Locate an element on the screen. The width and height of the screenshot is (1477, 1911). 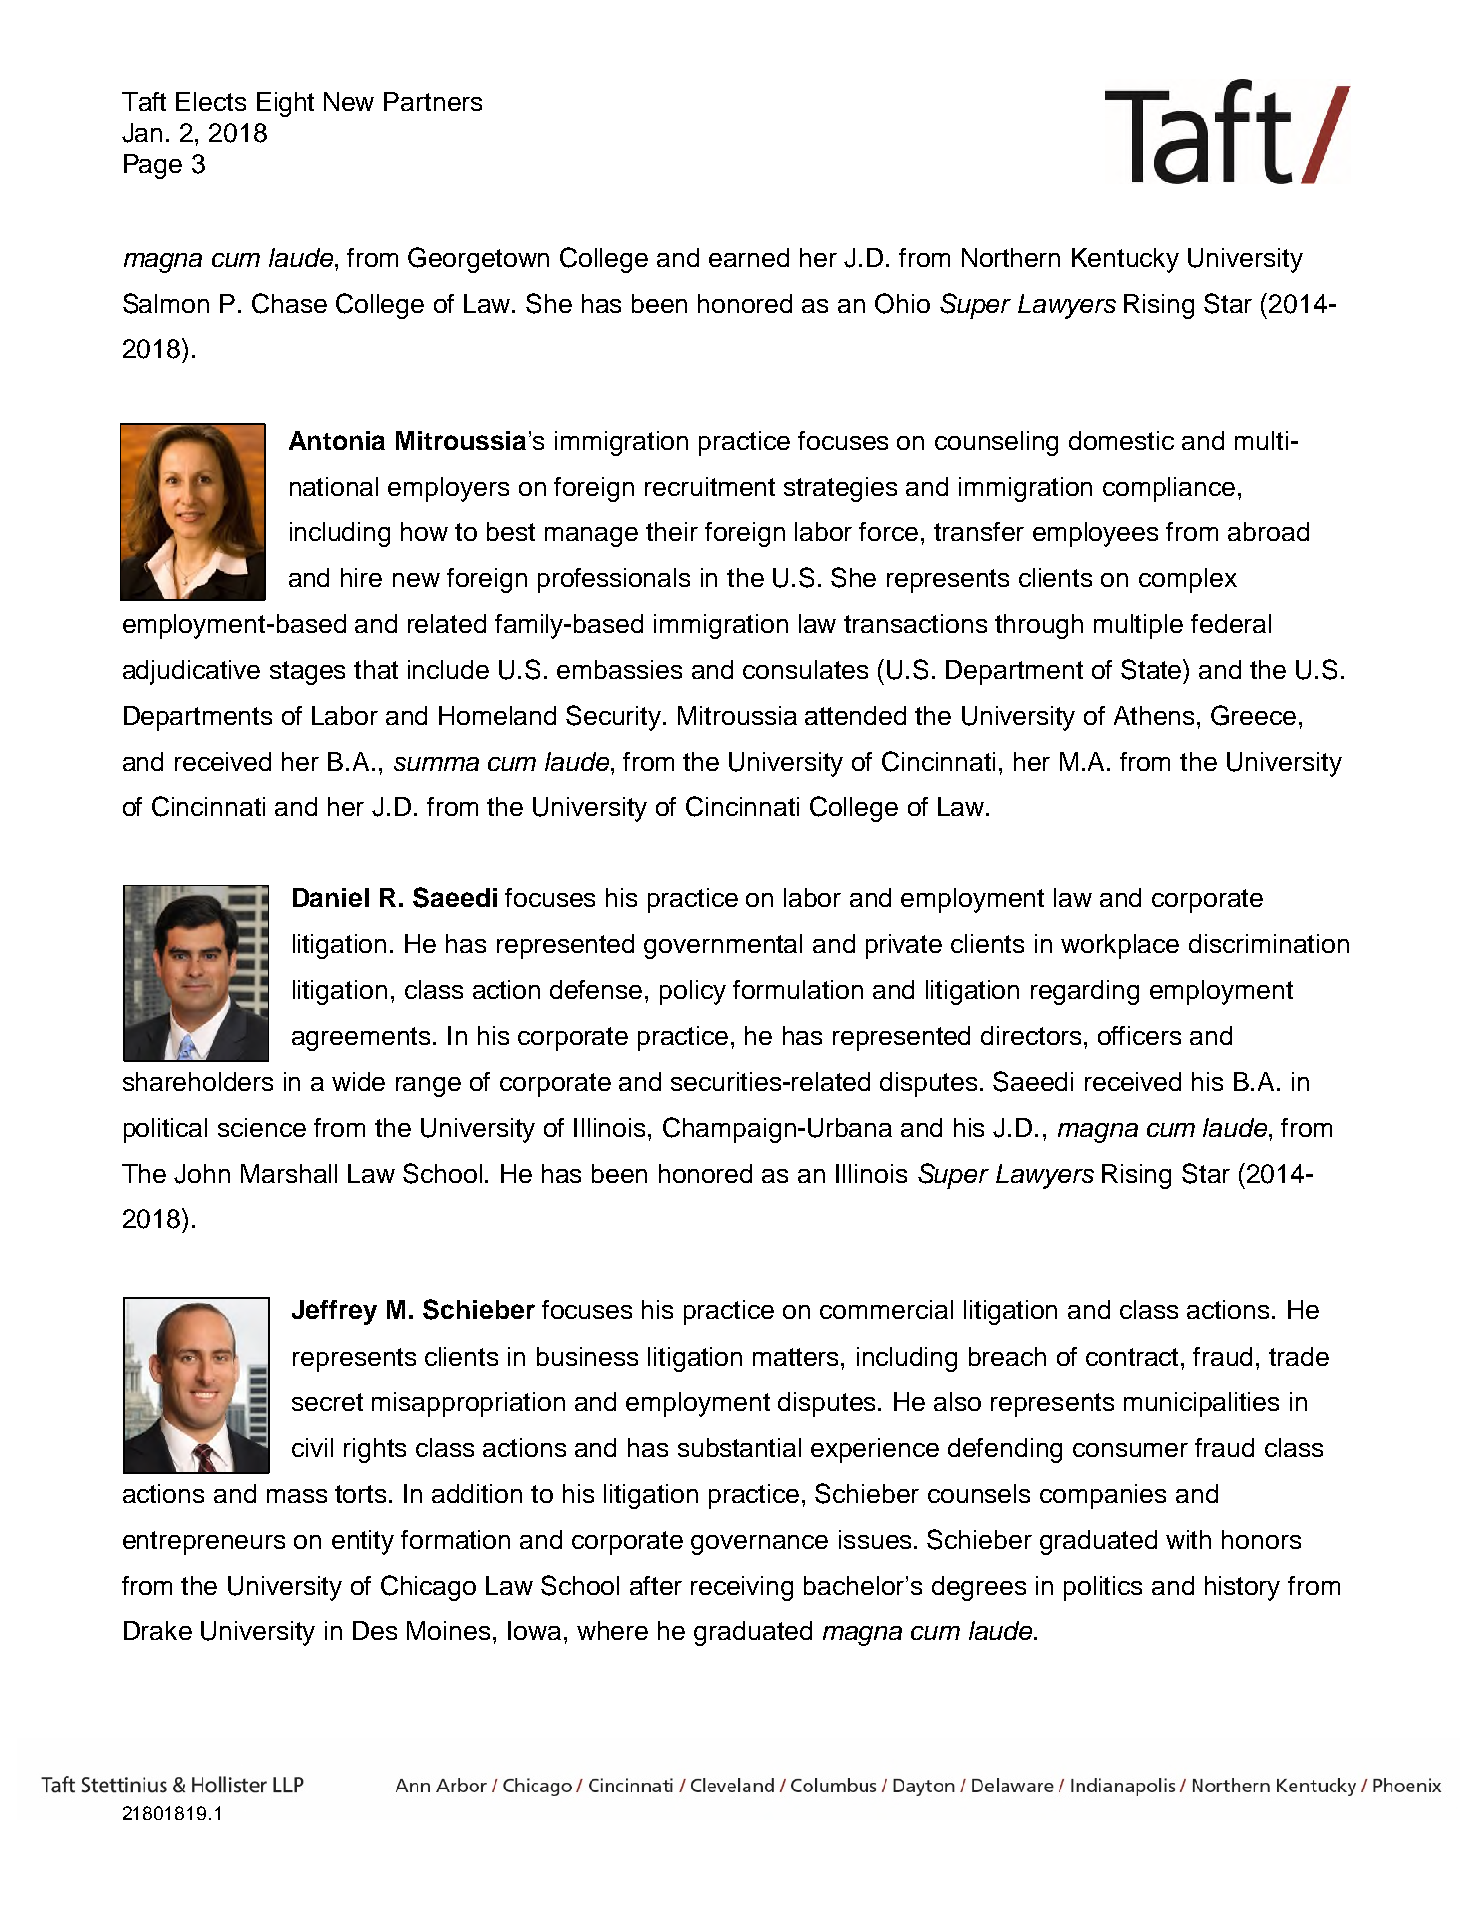
entrepreneurs is located at coordinates (204, 1543).
